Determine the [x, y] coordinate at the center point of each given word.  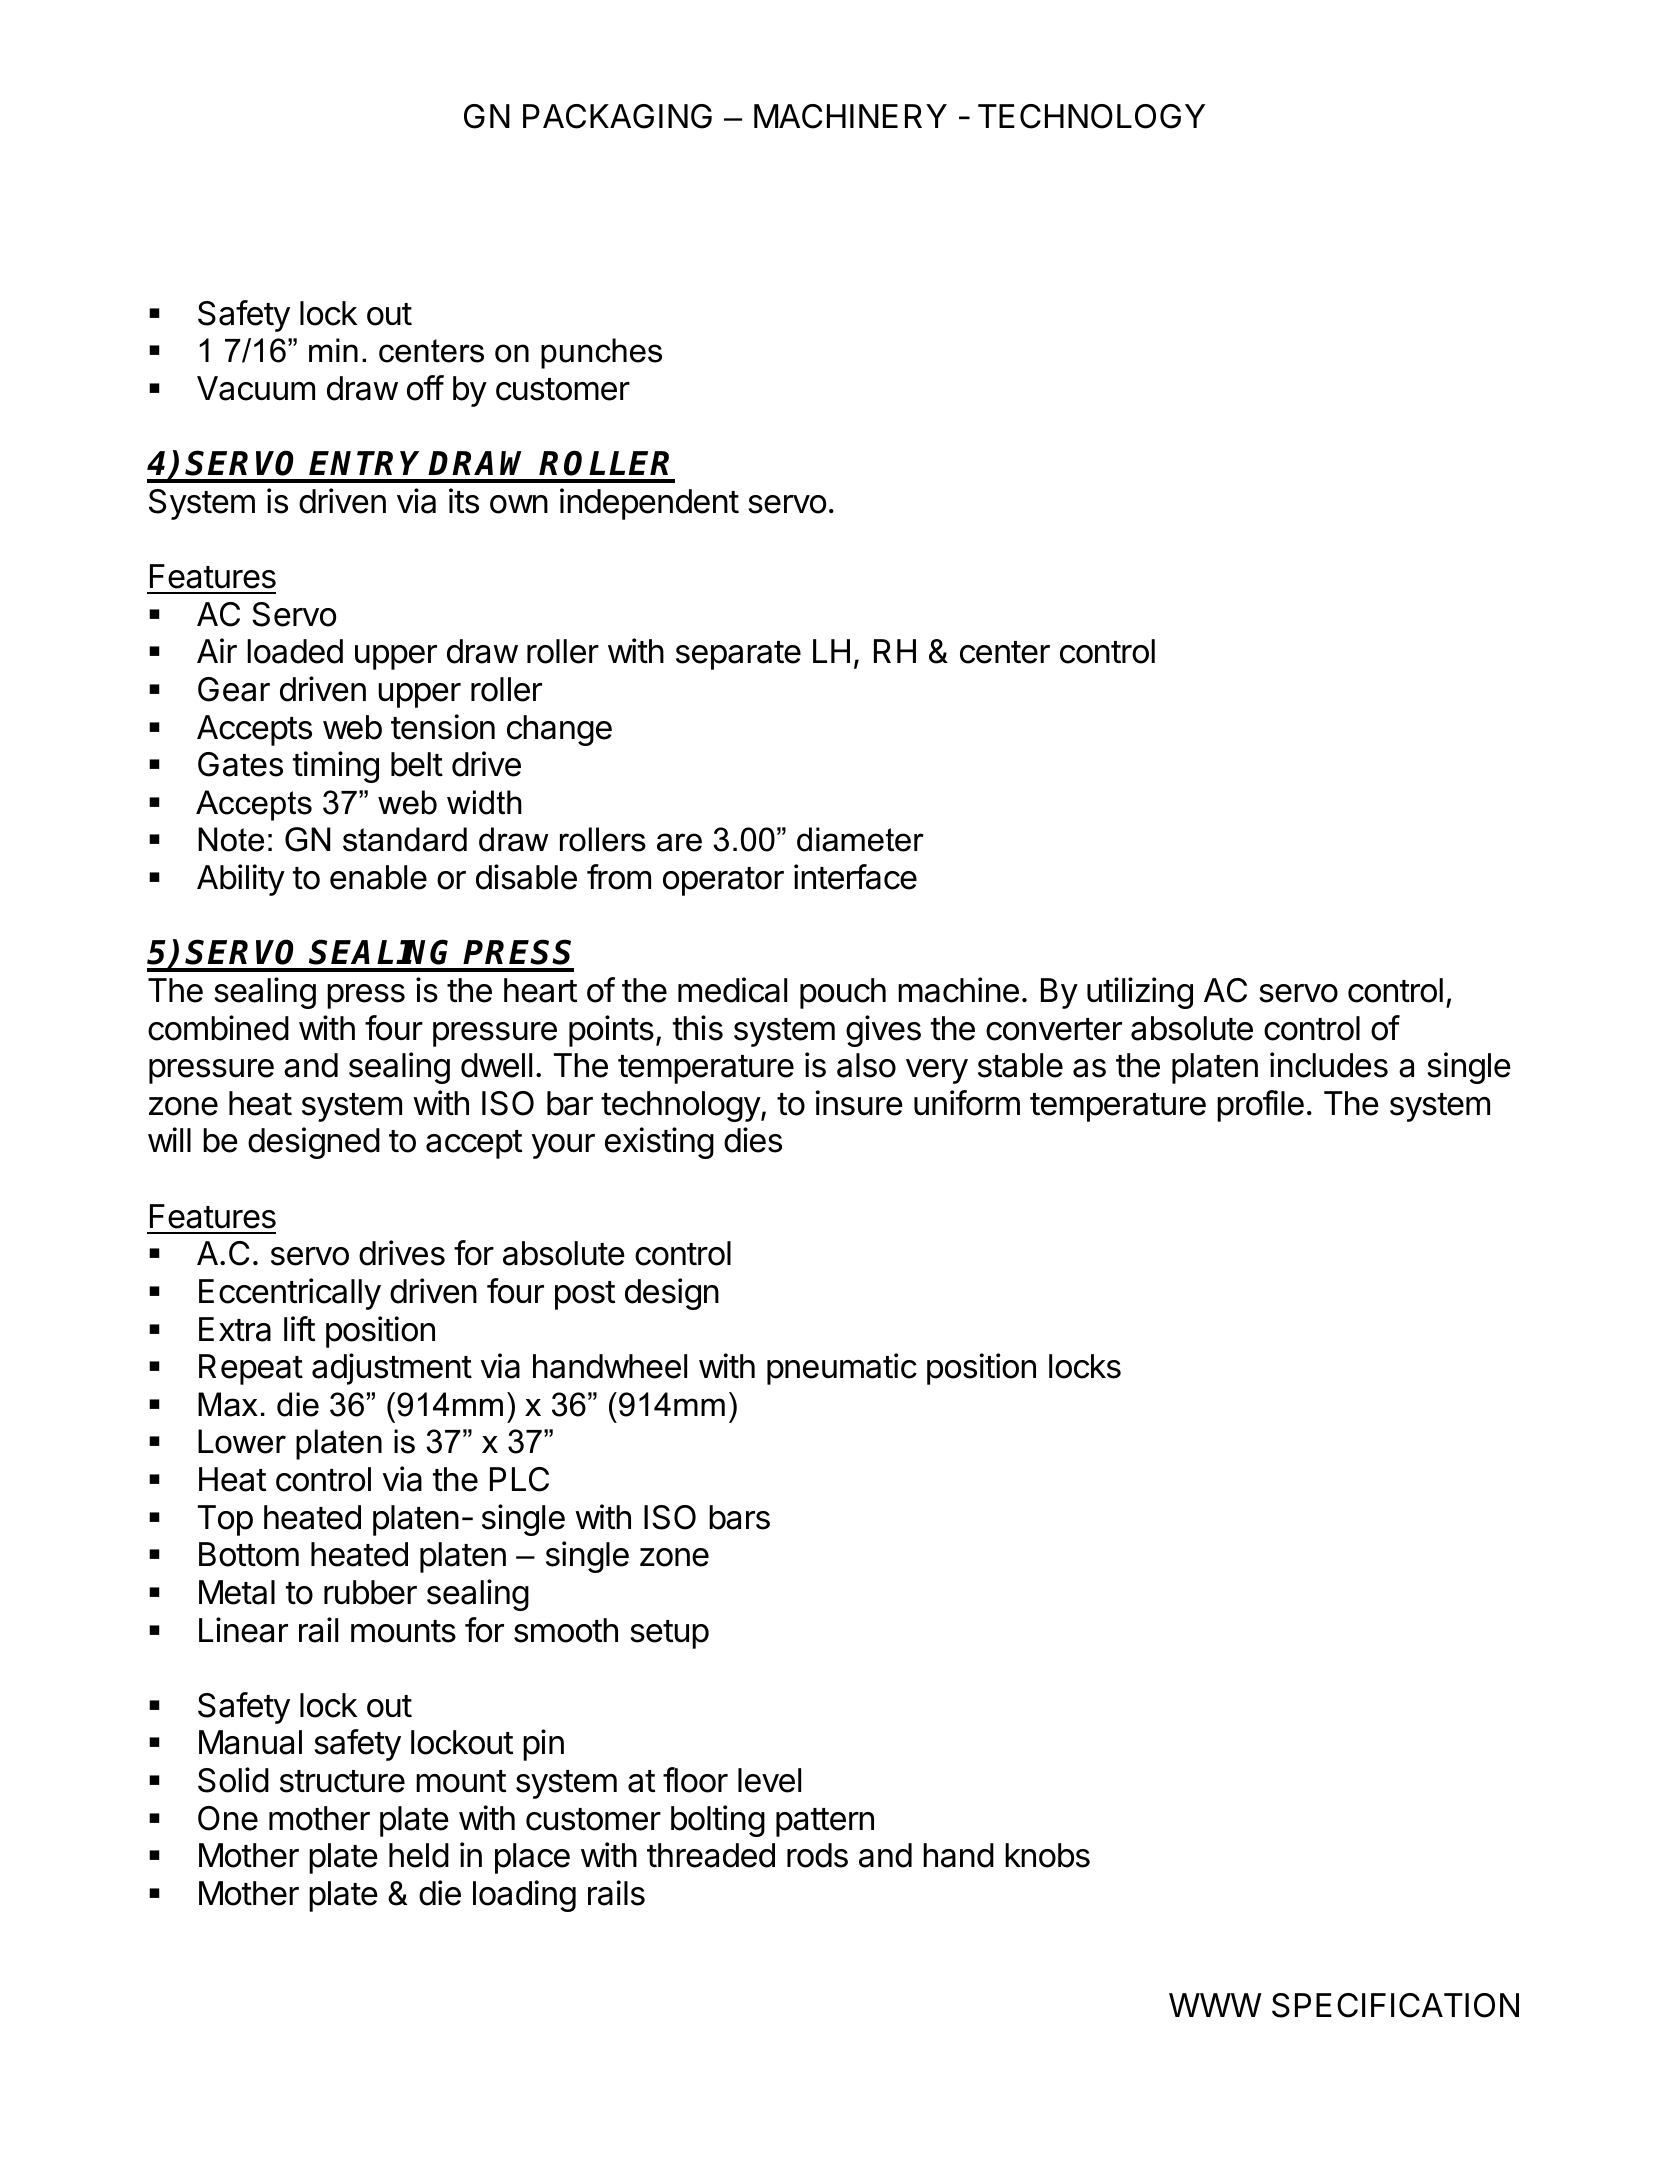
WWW [1215, 2005]
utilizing [1140, 993]
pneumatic [842, 1369]
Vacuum [256, 388]
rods [817, 1855]
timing [336, 767]
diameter [860, 839]
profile [1260, 1106]
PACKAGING [617, 116]
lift [299, 1328]
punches [601, 353]
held [419, 1855]
